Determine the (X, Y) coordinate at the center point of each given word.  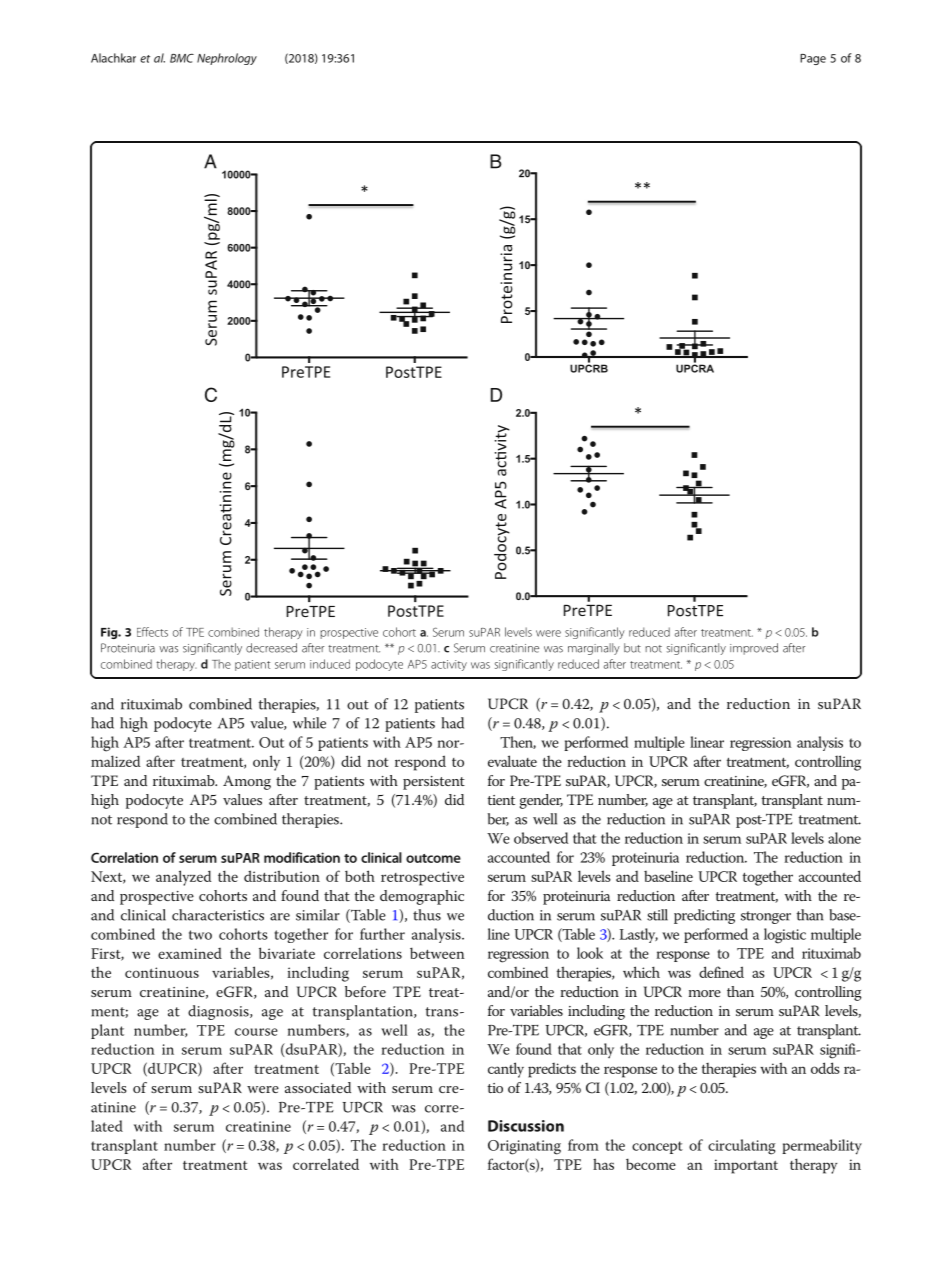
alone (844, 838)
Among (247, 782)
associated (318, 1087)
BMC (182, 58)
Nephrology (227, 59)
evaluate (512, 761)
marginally (594, 649)
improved (754, 649)
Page (813, 59)
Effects (152, 632)
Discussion (526, 1126)
